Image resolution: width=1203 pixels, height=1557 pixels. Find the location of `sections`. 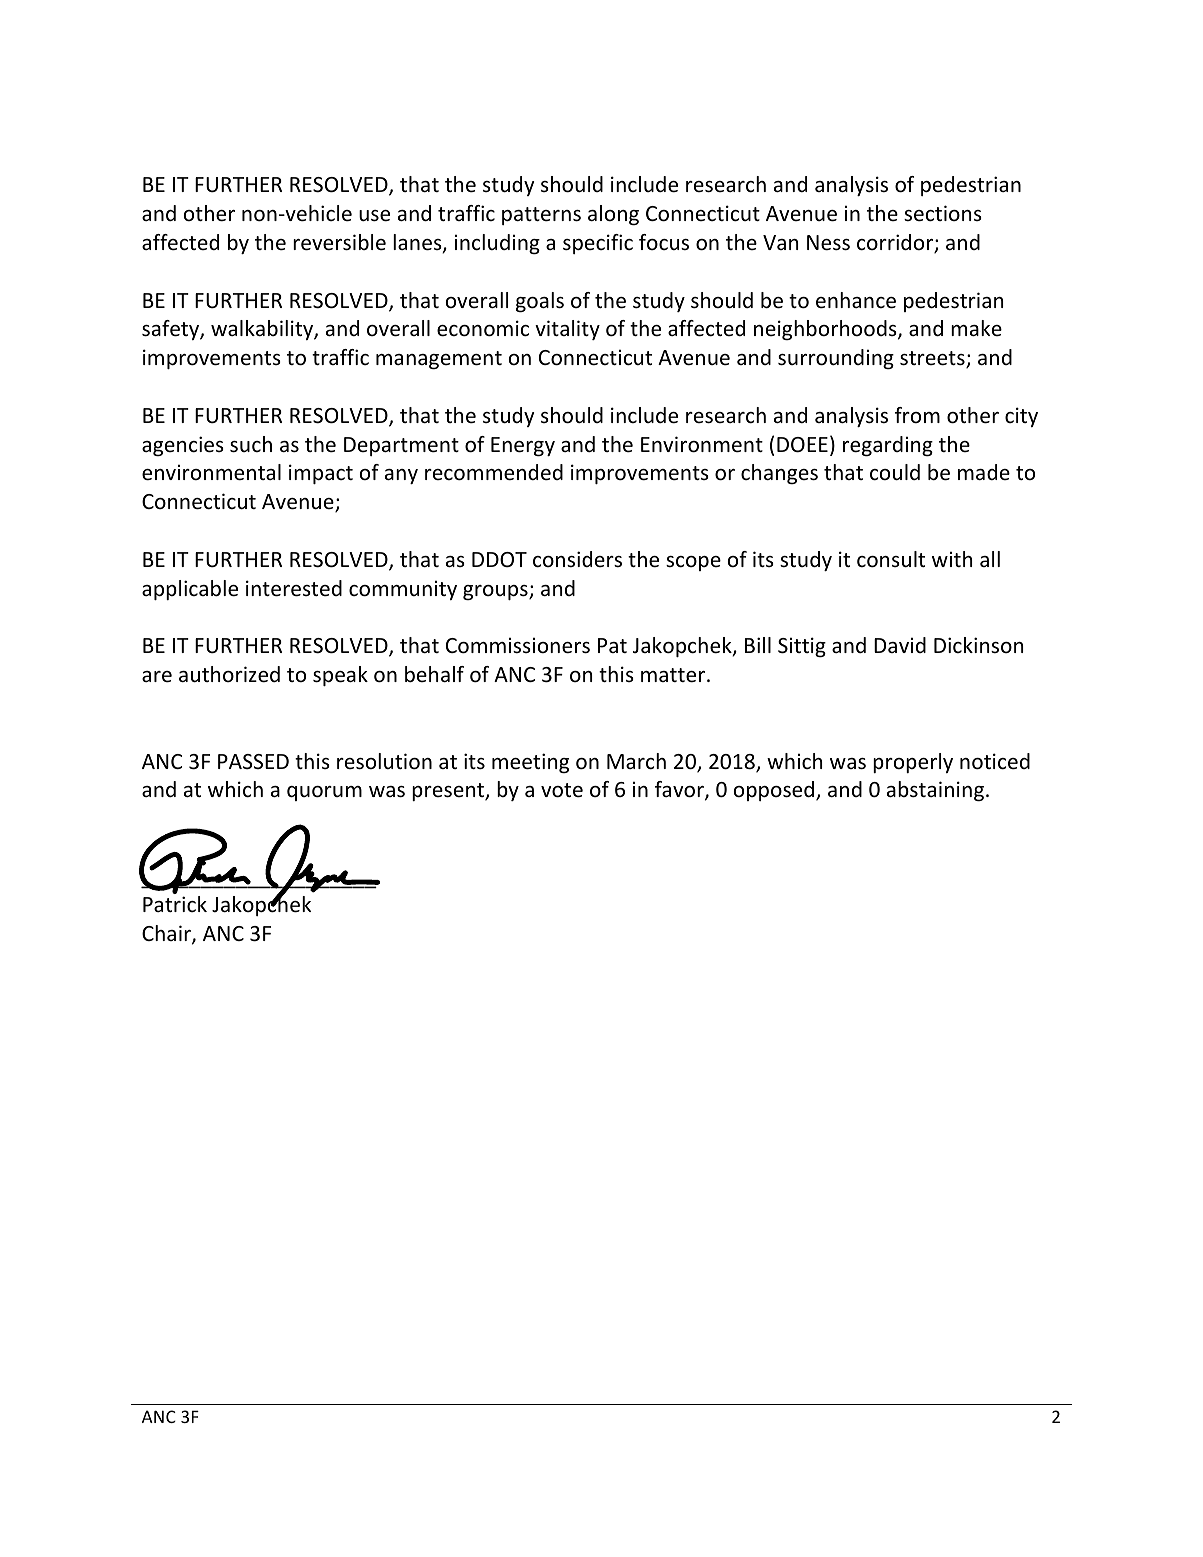

sections is located at coordinates (943, 213).
